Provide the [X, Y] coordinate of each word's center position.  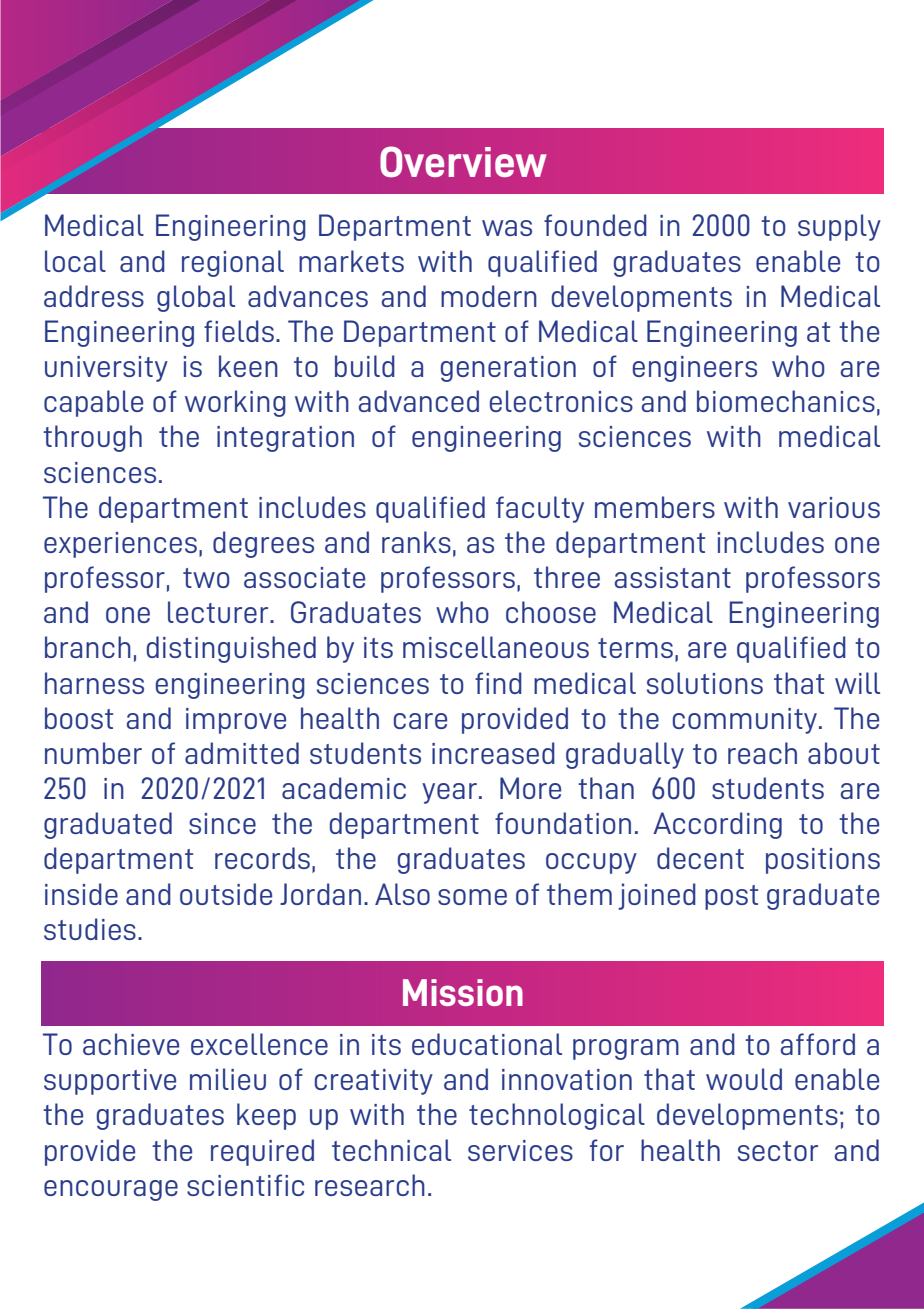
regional [233, 263]
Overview [463, 161]
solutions [705, 683]
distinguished [231, 649]
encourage [111, 1190]
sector [778, 1151]
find [498, 683]
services [520, 1150]
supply [839, 227]
